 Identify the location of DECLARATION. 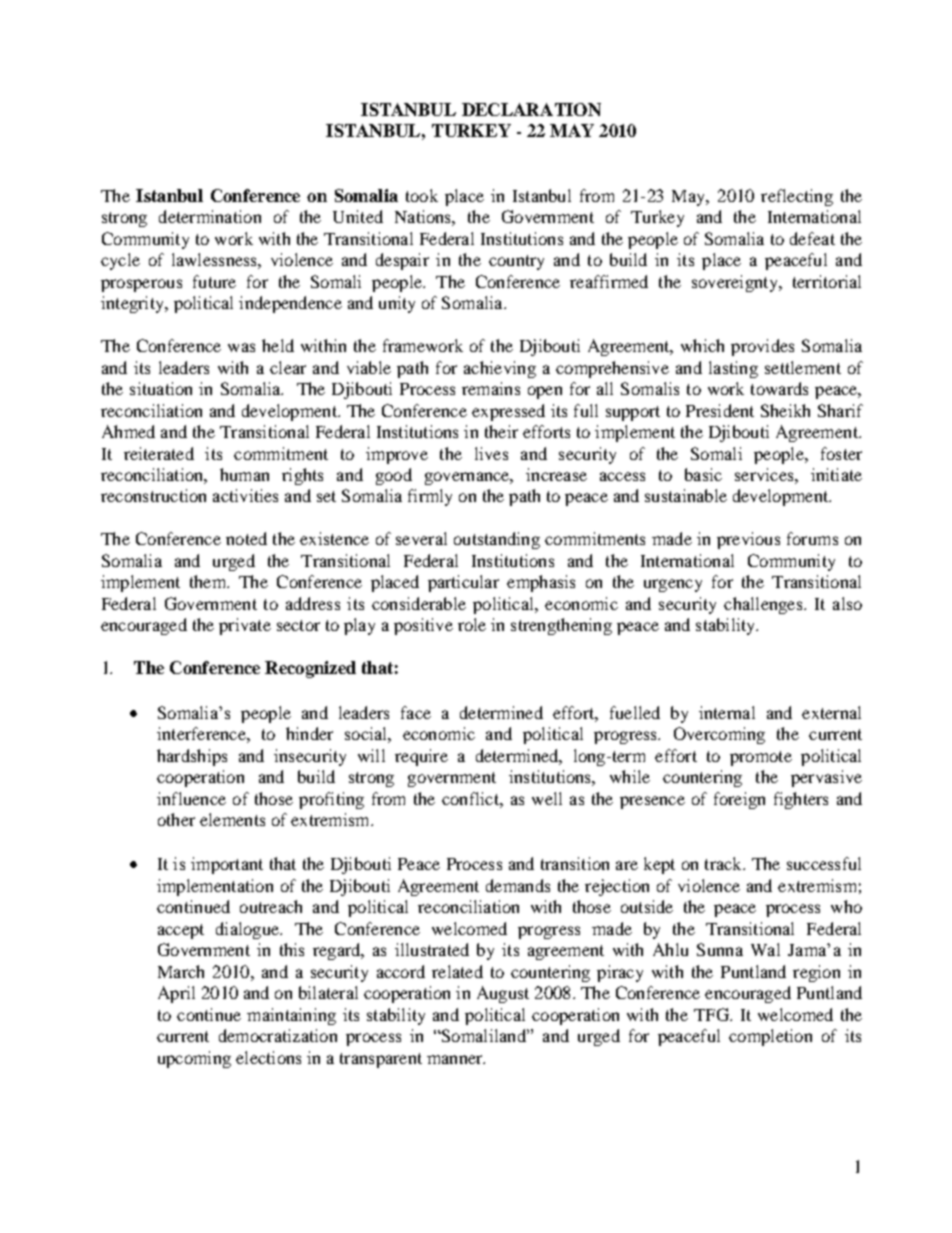
(531, 109).
